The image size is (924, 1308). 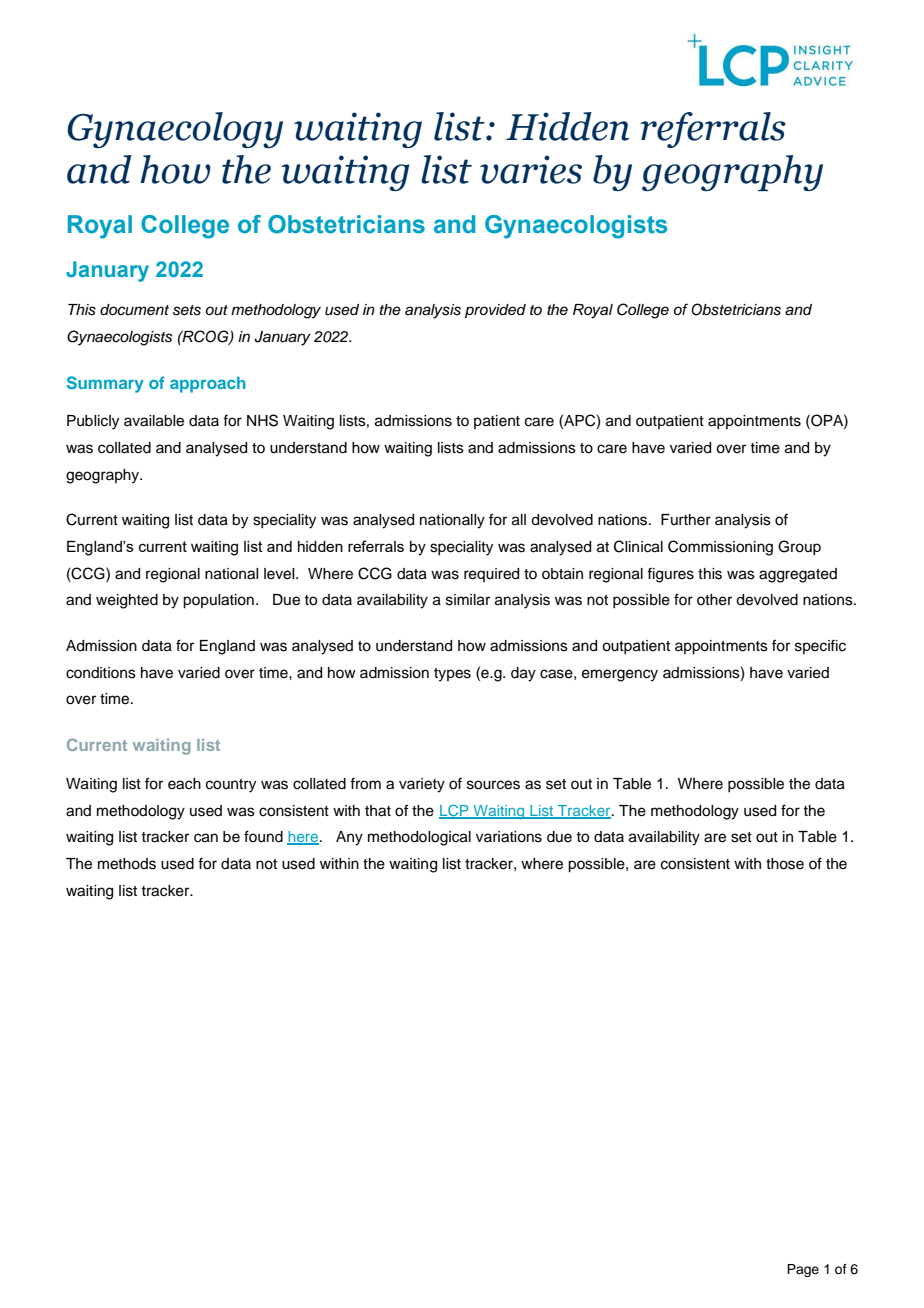 I want to click on can, so click(x=206, y=838).
